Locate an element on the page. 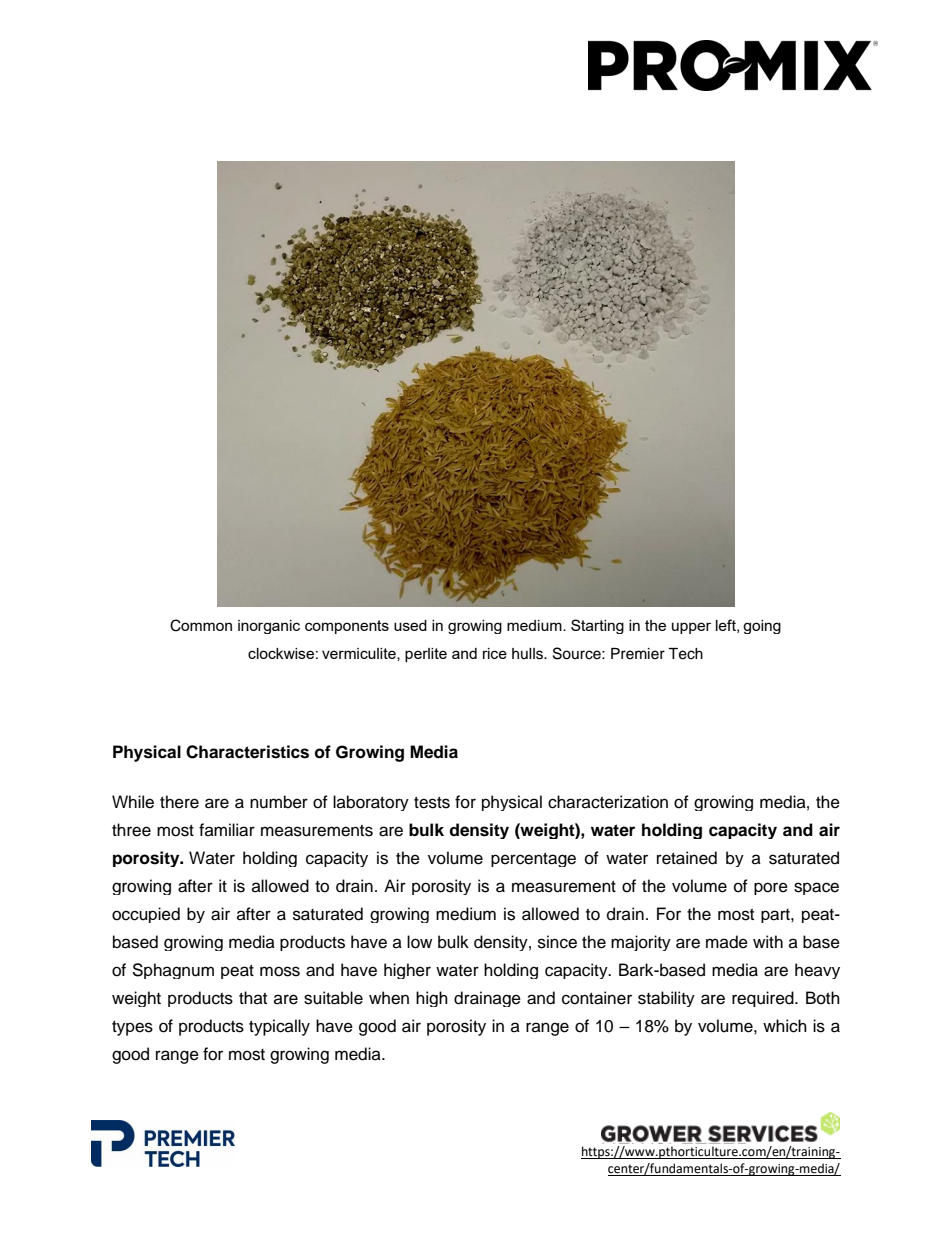  Tech is located at coordinates (685, 654).
